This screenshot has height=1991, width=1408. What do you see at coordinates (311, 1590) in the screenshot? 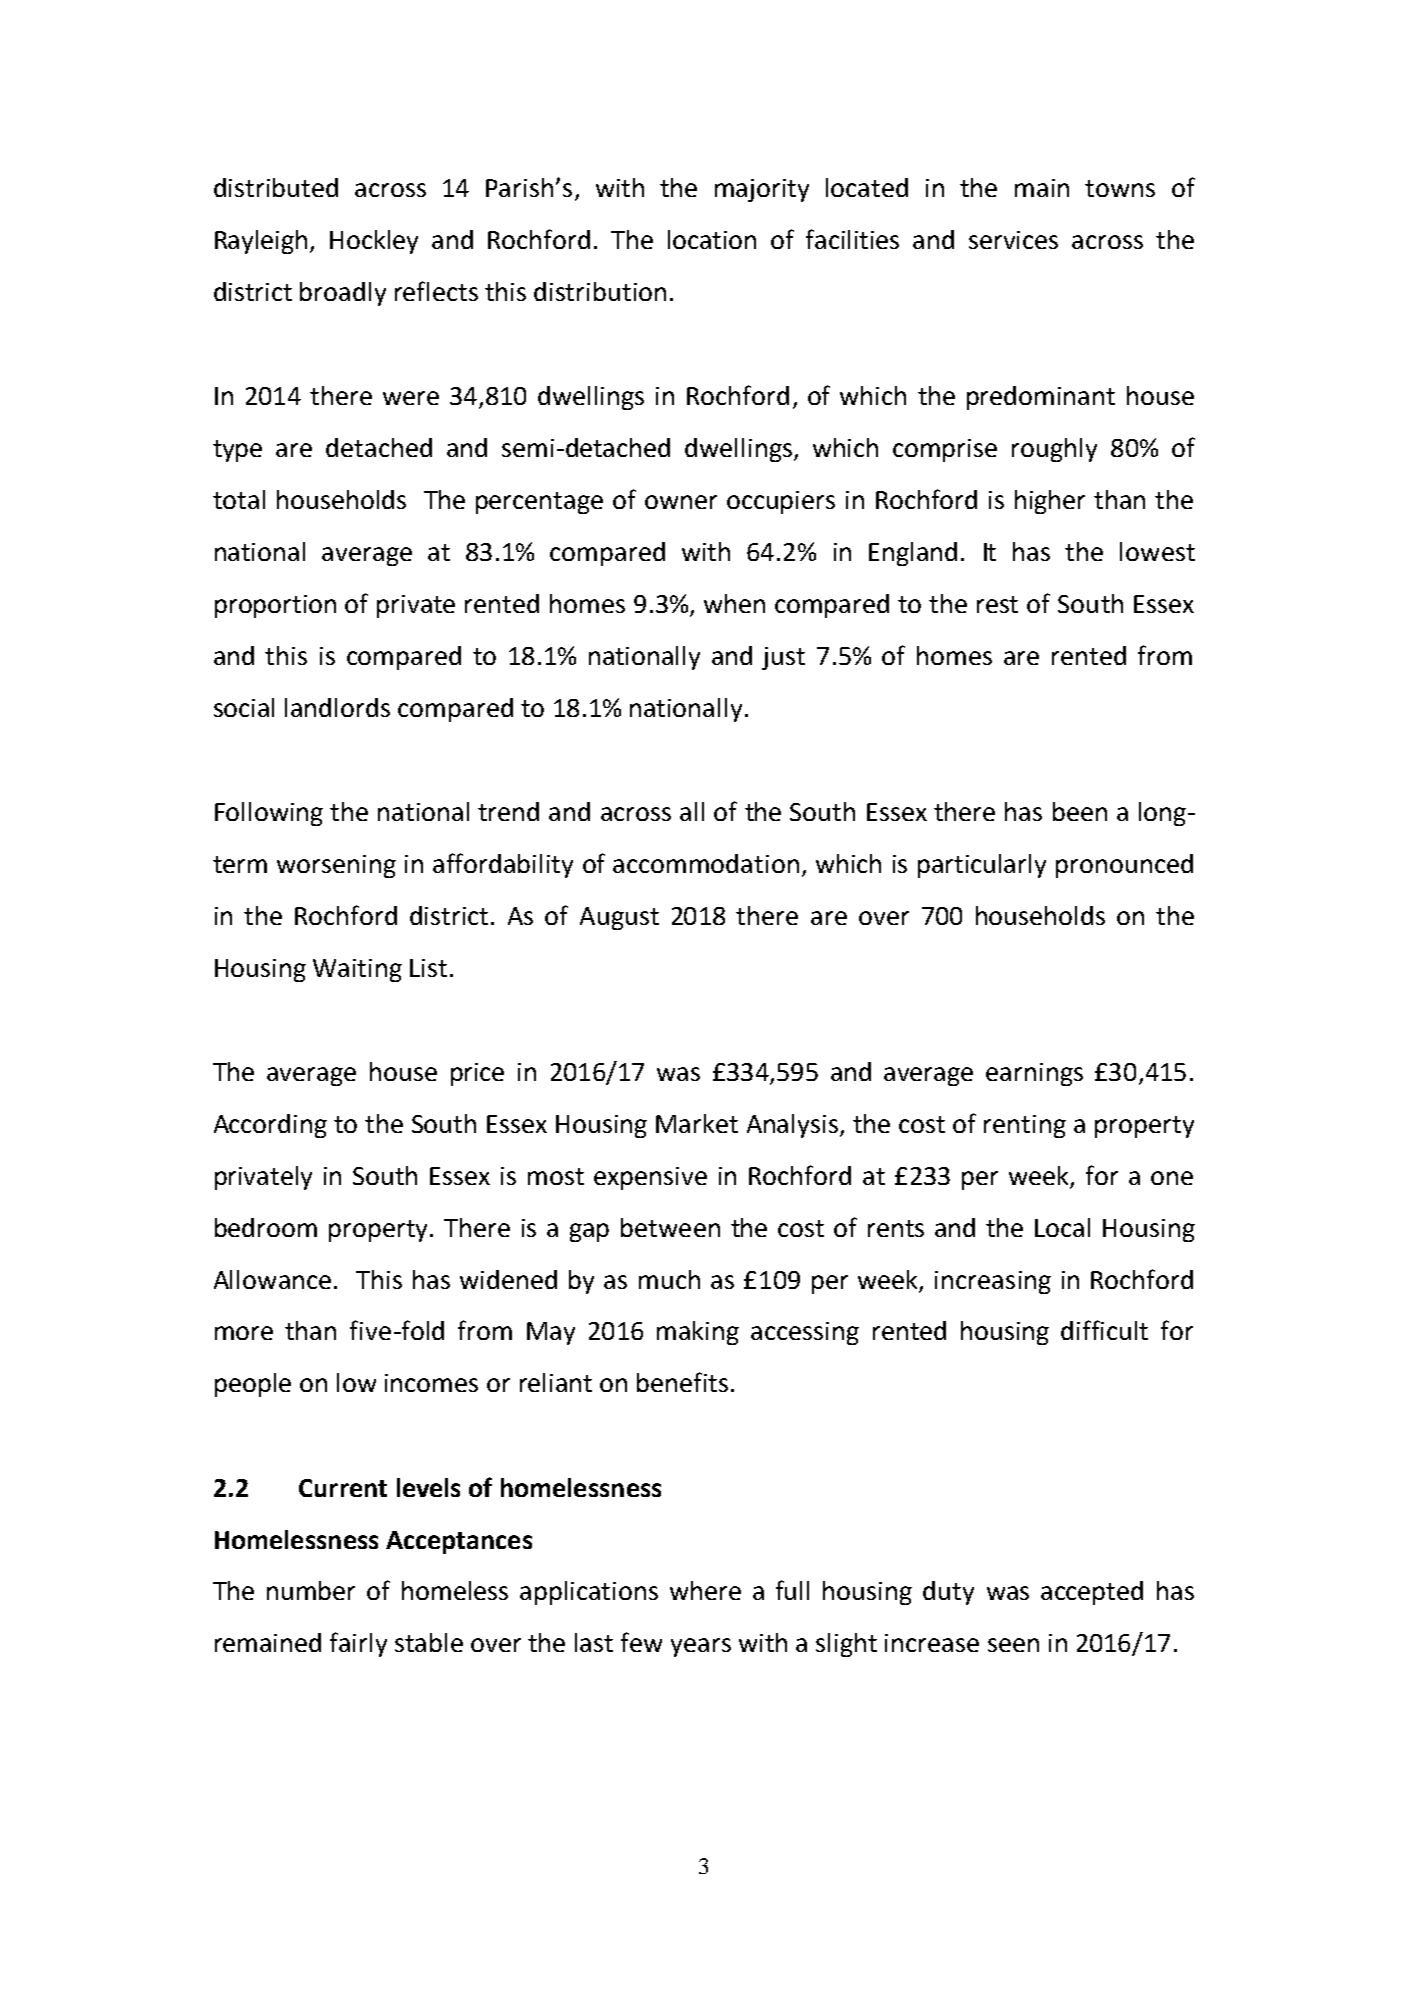
I see `number` at bounding box center [311, 1590].
